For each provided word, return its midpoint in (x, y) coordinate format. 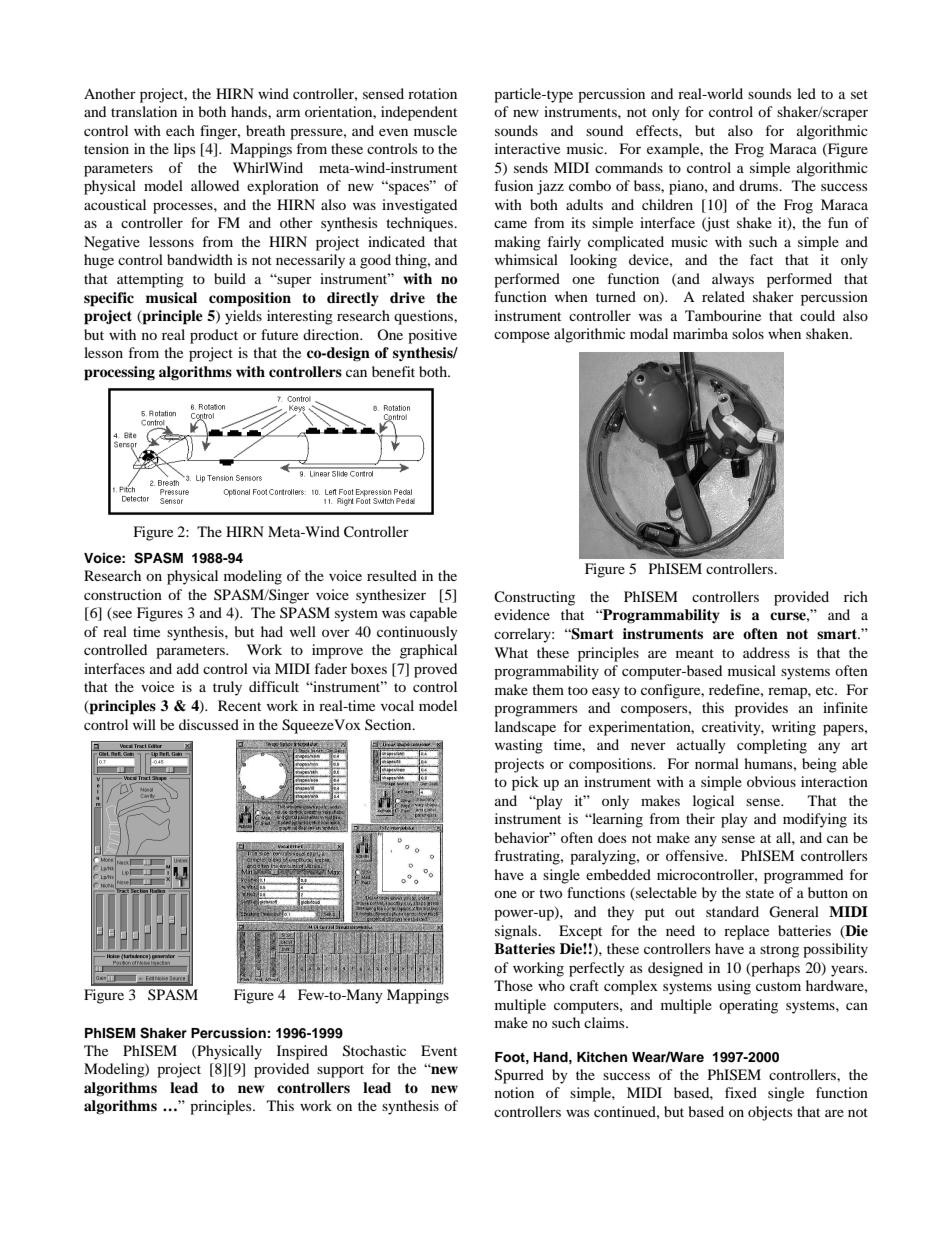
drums (760, 185)
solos (748, 333)
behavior (523, 837)
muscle (435, 130)
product (214, 336)
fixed (741, 1092)
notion (514, 1092)
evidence (522, 614)
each (180, 130)
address (766, 652)
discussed (209, 724)
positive (432, 336)
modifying (815, 820)
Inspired (302, 1052)
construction (123, 594)
